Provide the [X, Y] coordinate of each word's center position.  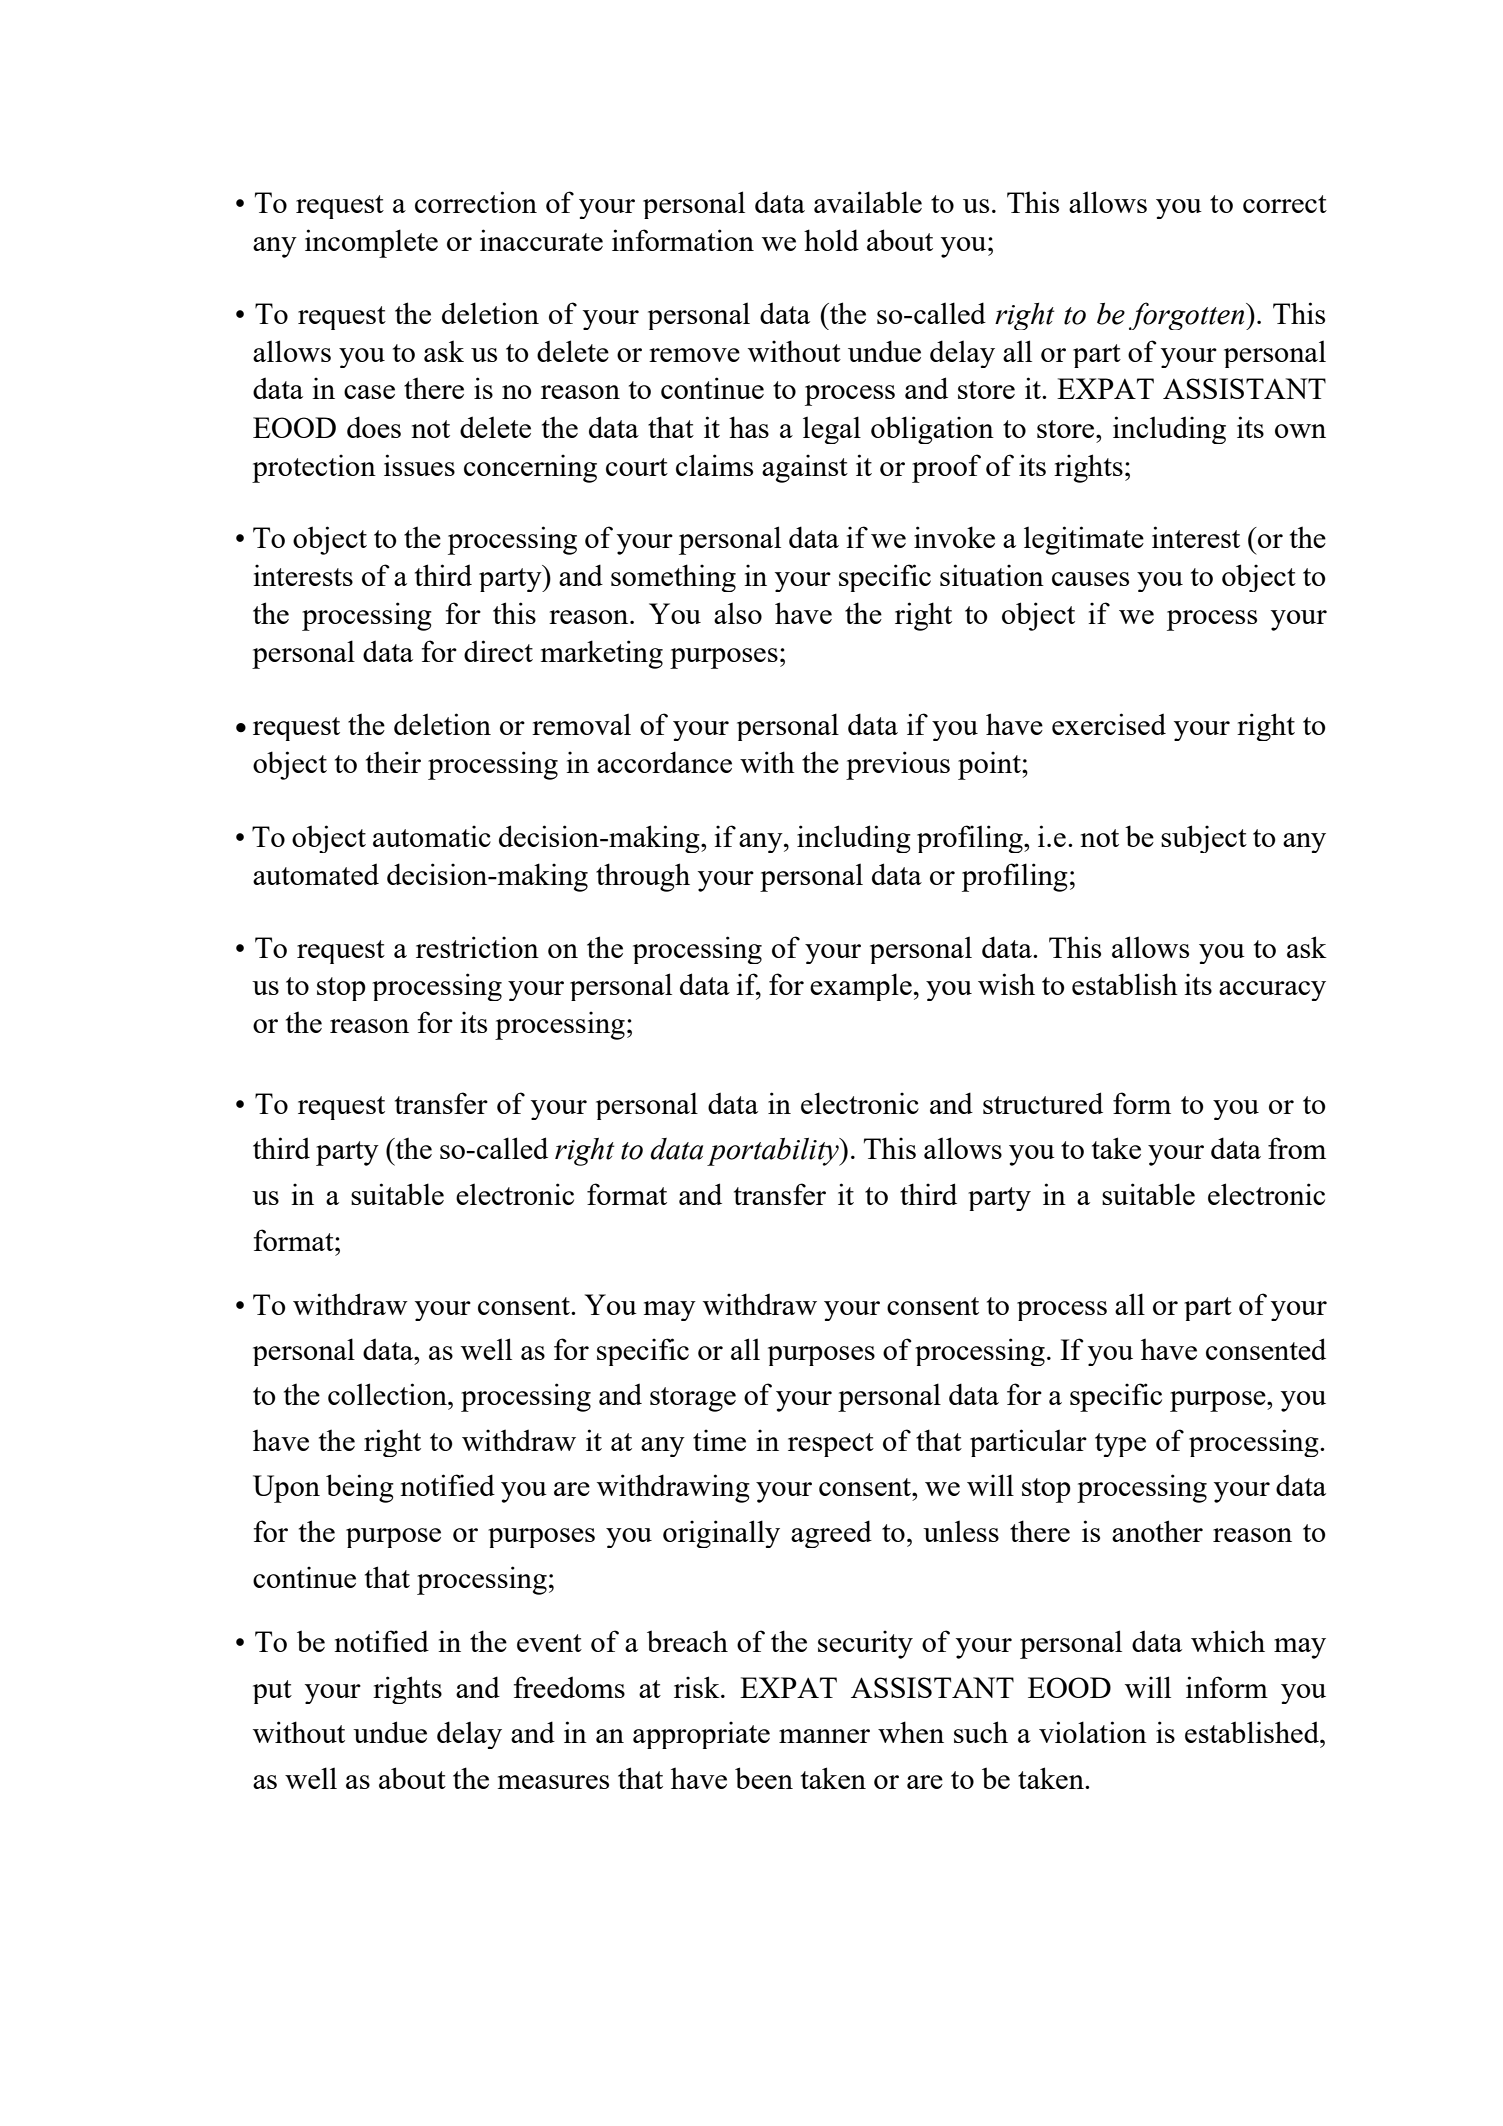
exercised [1109, 724]
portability [774, 1152]
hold [831, 240]
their [393, 762]
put [272, 1692]
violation [1093, 1732]
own [1300, 431]
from [1297, 1148]
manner [824, 1736]
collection [388, 1394]
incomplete [371, 243]
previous [898, 765]
